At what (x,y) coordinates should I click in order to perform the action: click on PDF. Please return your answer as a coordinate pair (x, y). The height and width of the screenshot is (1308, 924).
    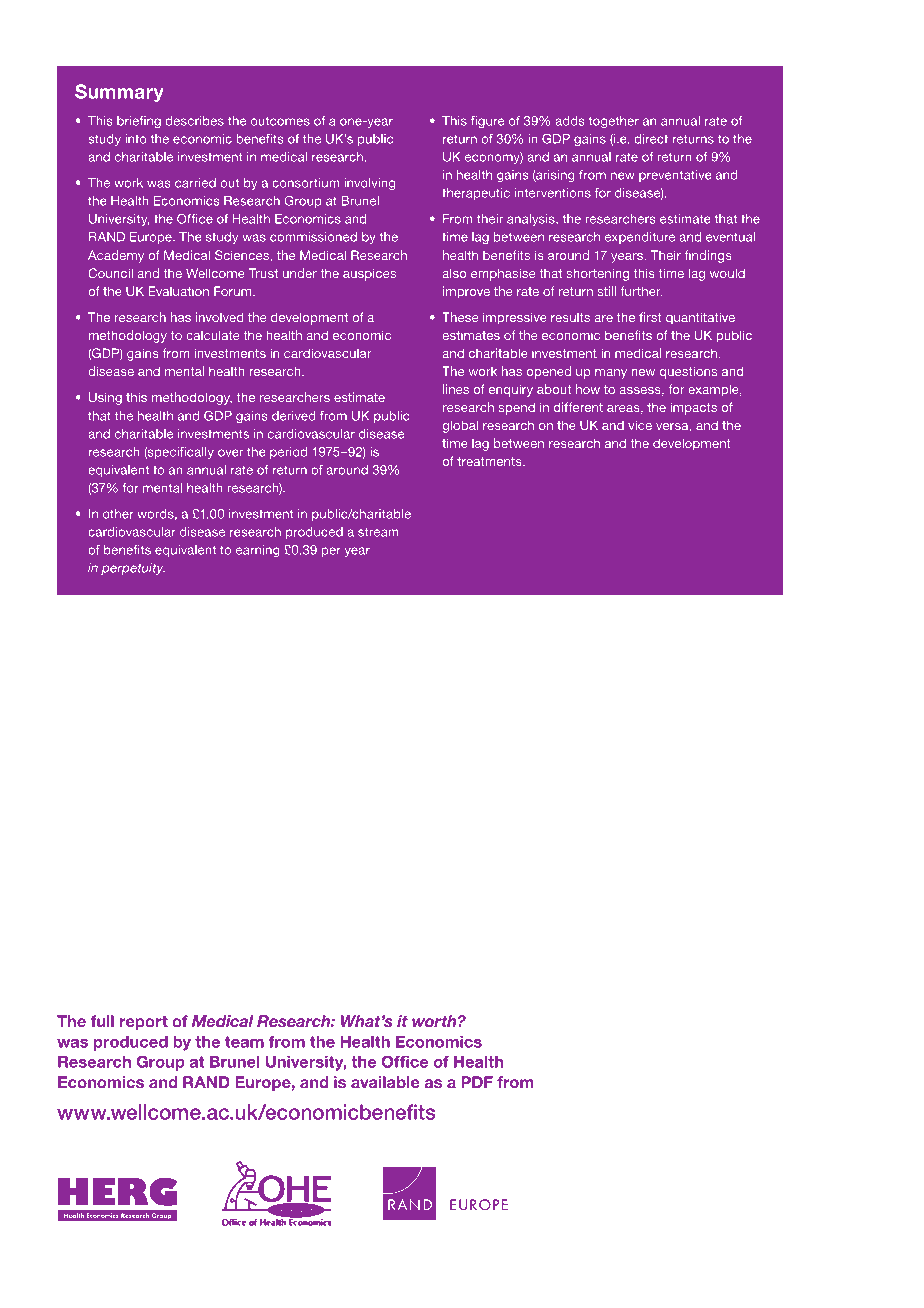
    Looking at the image, I should click on (477, 1082).
